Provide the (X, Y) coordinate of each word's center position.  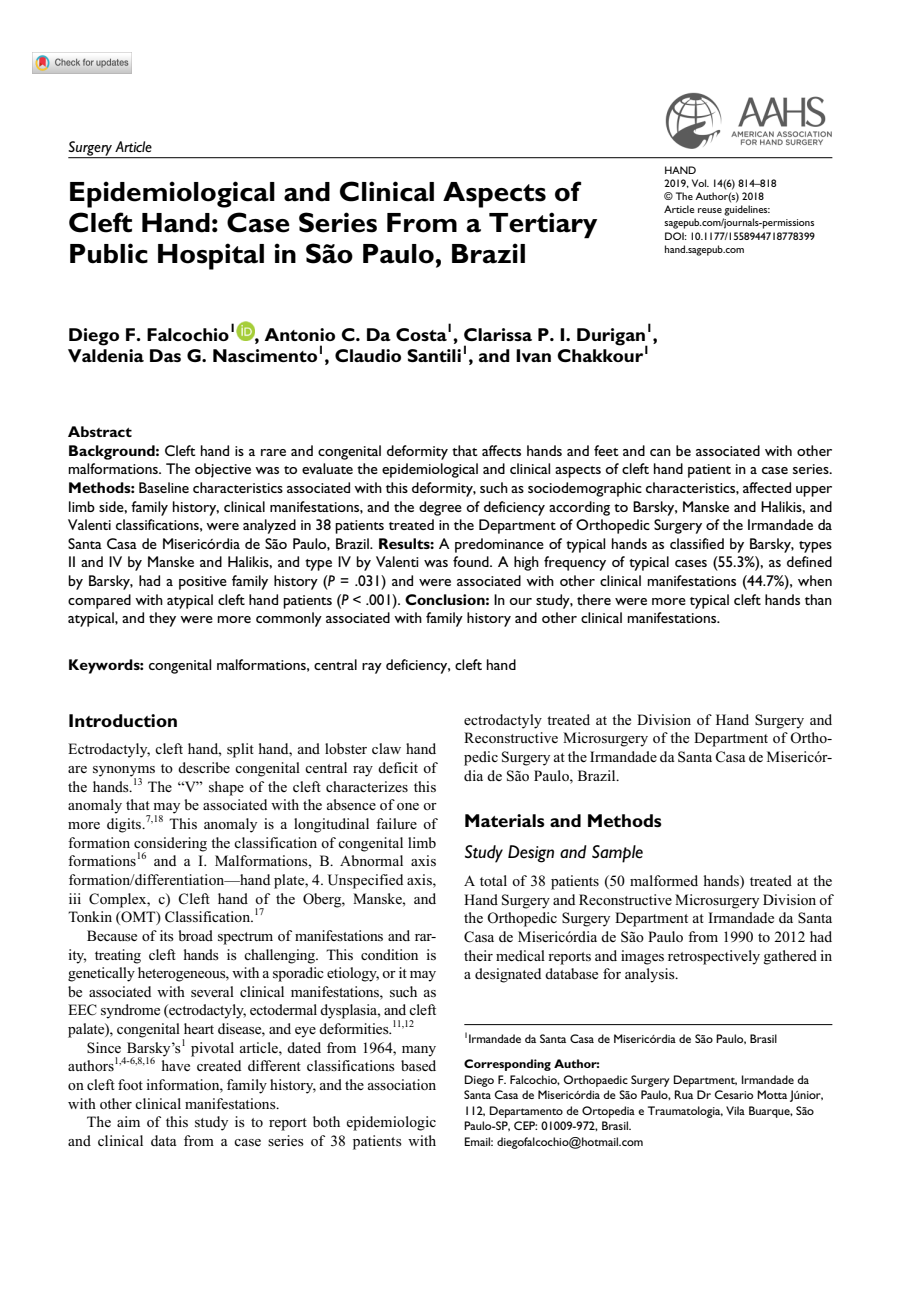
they (162, 619)
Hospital (211, 256)
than (818, 599)
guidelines (747, 210)
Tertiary (543, 225)
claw (386, 748)
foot (130, 1084)
